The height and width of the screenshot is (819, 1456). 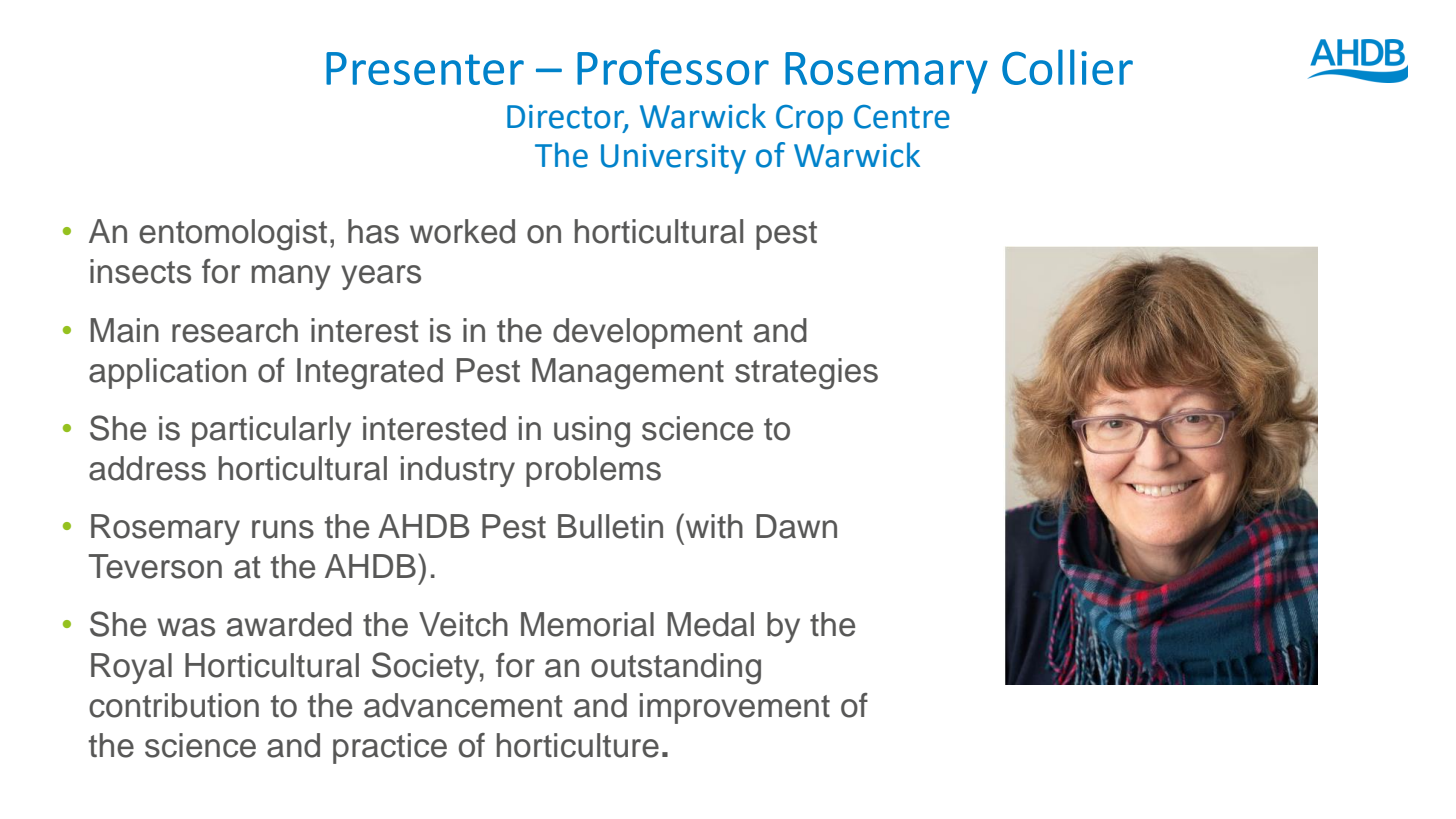 What do you see at coordinates (710, 624) in the screenshot?
I see `Medal` at bounding box center [710, 624].
